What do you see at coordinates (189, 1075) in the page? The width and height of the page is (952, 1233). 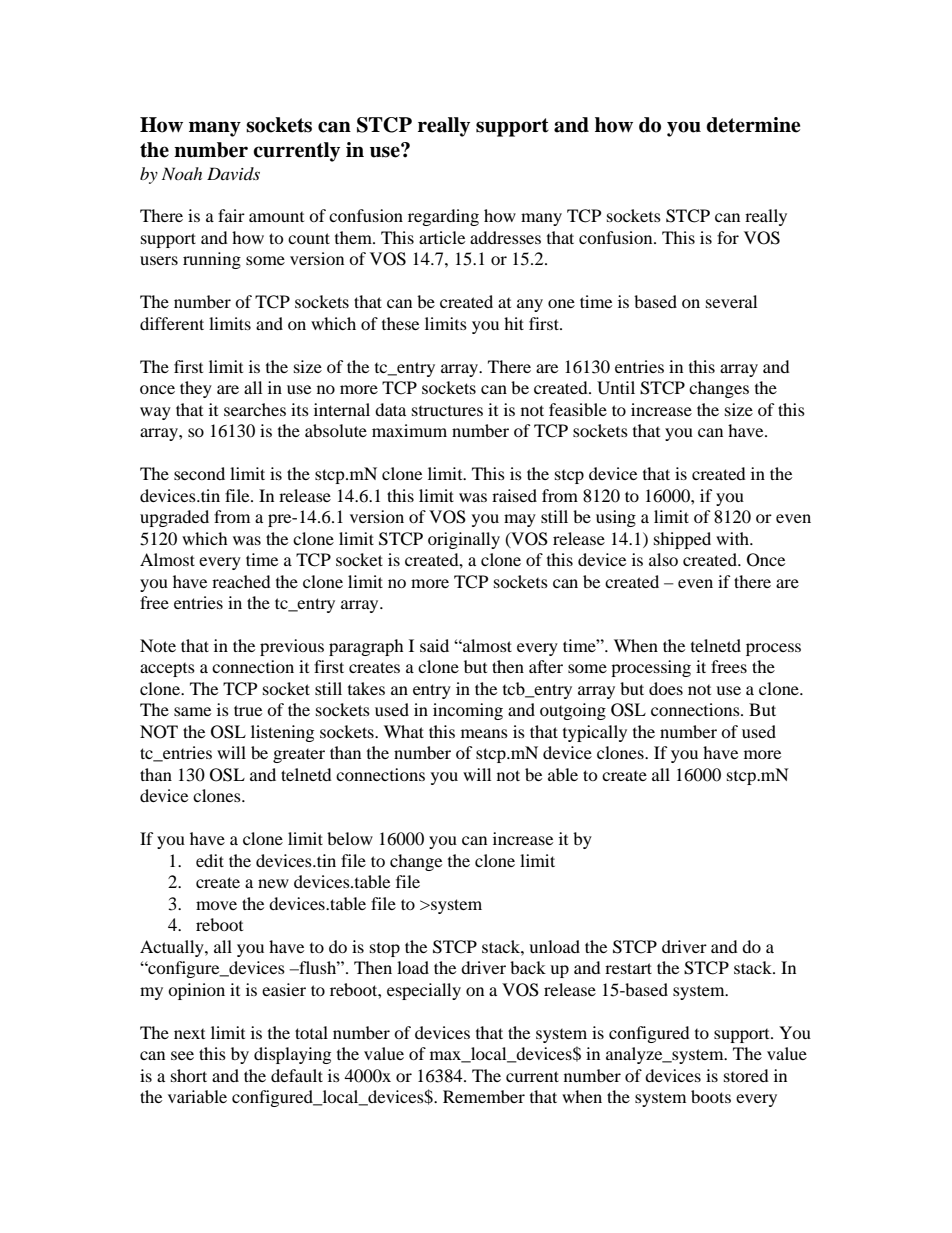 I see `short` at bounding box center [189, 1075].
